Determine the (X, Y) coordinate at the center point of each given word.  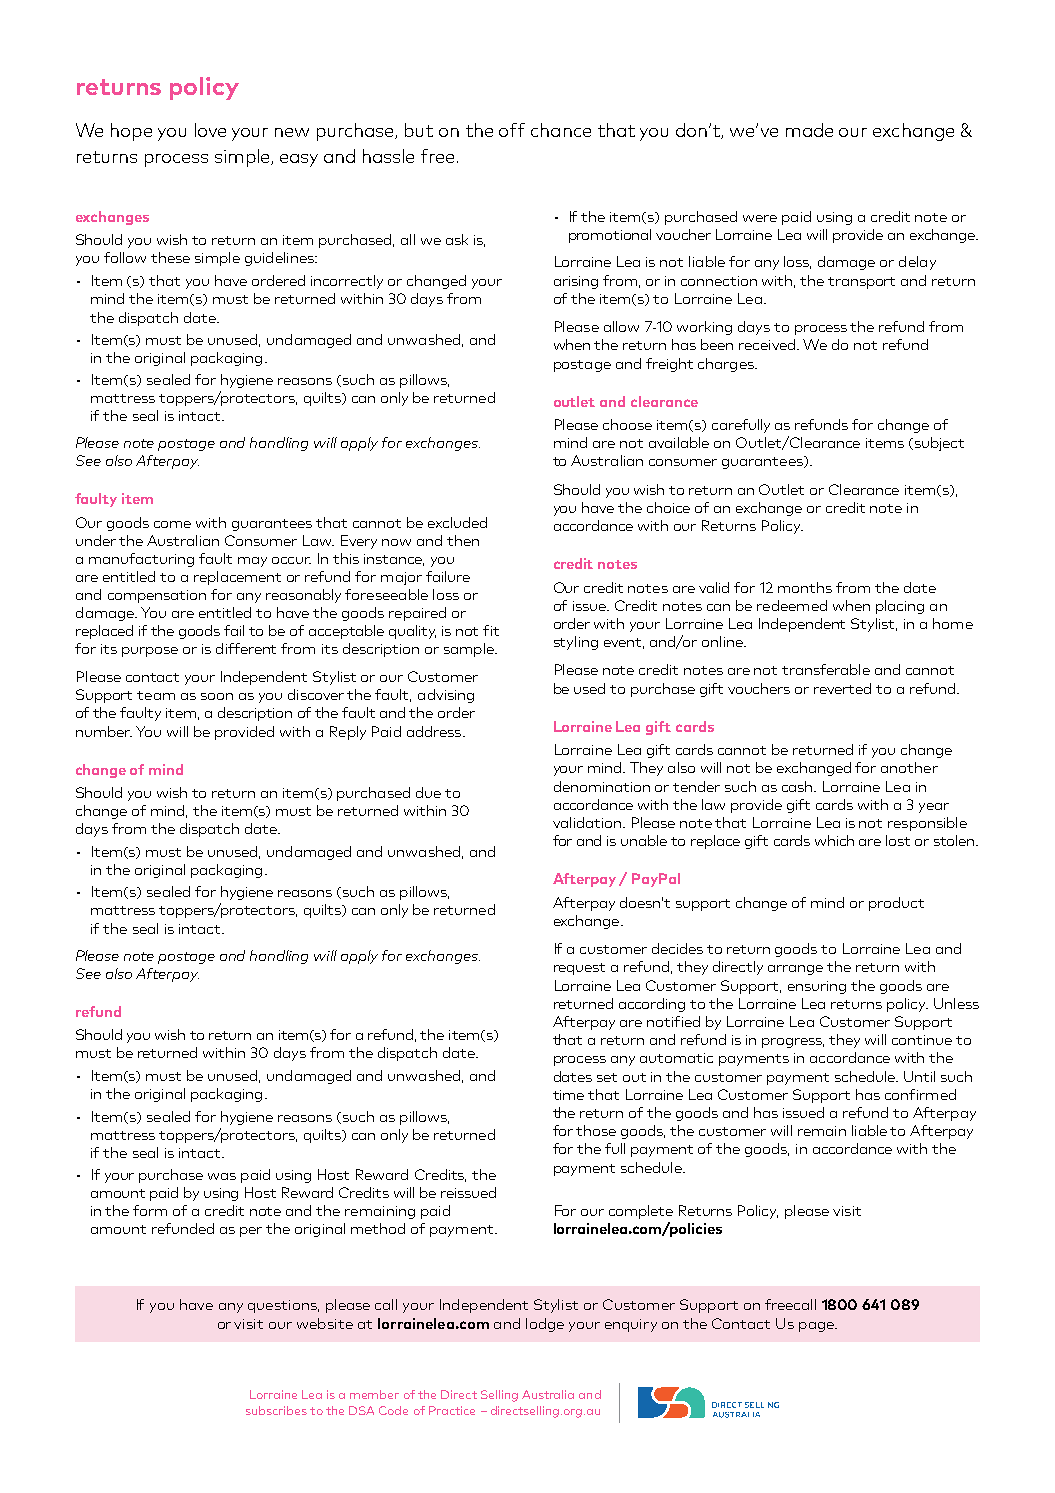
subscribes (276, 1410)
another (909, 767)
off (512, 130)
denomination (602, 786)
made (809, 130)
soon (217, 696)
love (210, 130)
